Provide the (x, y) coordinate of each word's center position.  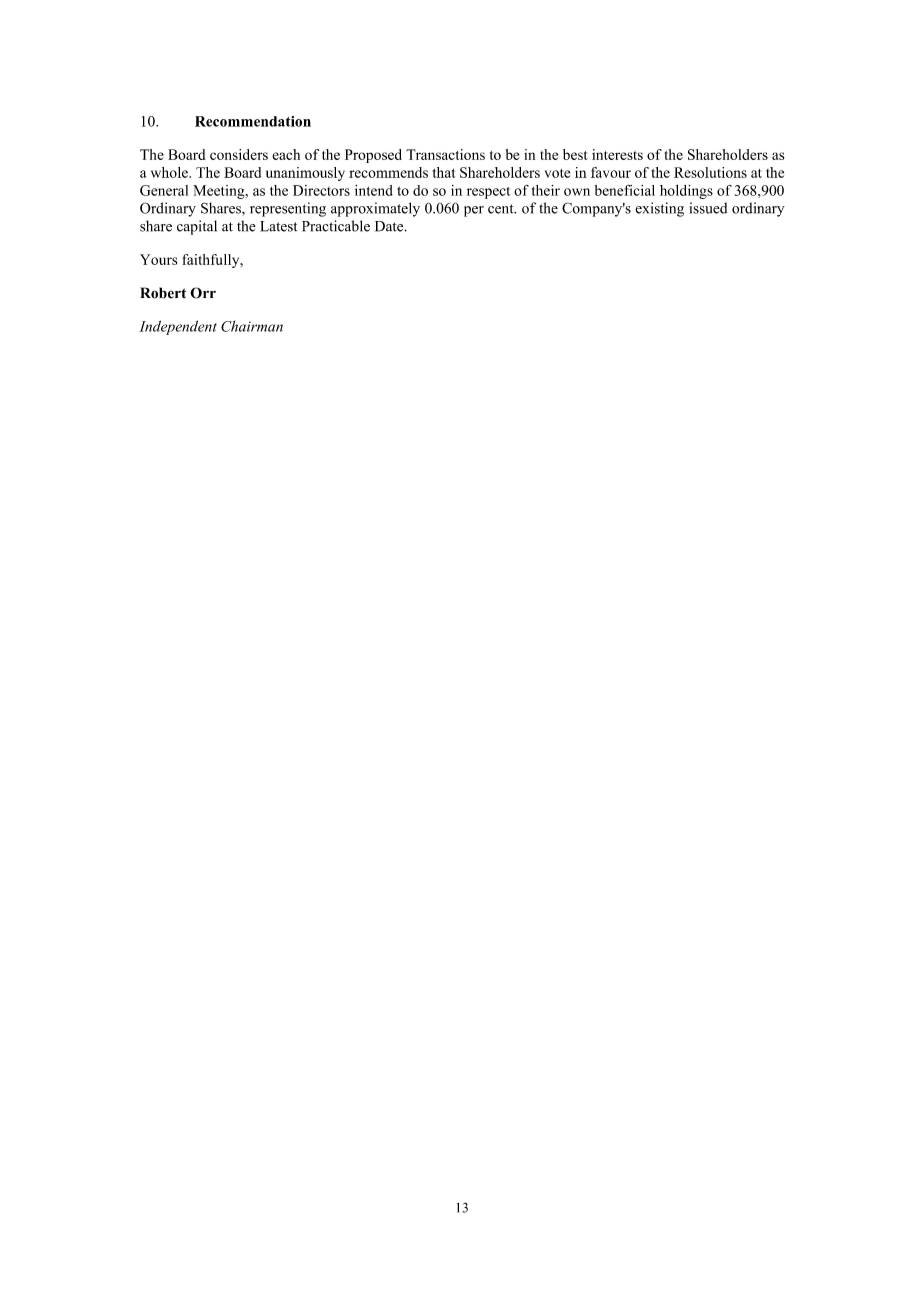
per (474, 211)
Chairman (252, 326)
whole (170, 172)
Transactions (445, 154)
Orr (203, 293)
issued (708, 208)
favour (611, 172)
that (444, 172)
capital (197, 227)
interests (617, 154)
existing (659, 209)
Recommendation (253, 121)
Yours (158, 259)
